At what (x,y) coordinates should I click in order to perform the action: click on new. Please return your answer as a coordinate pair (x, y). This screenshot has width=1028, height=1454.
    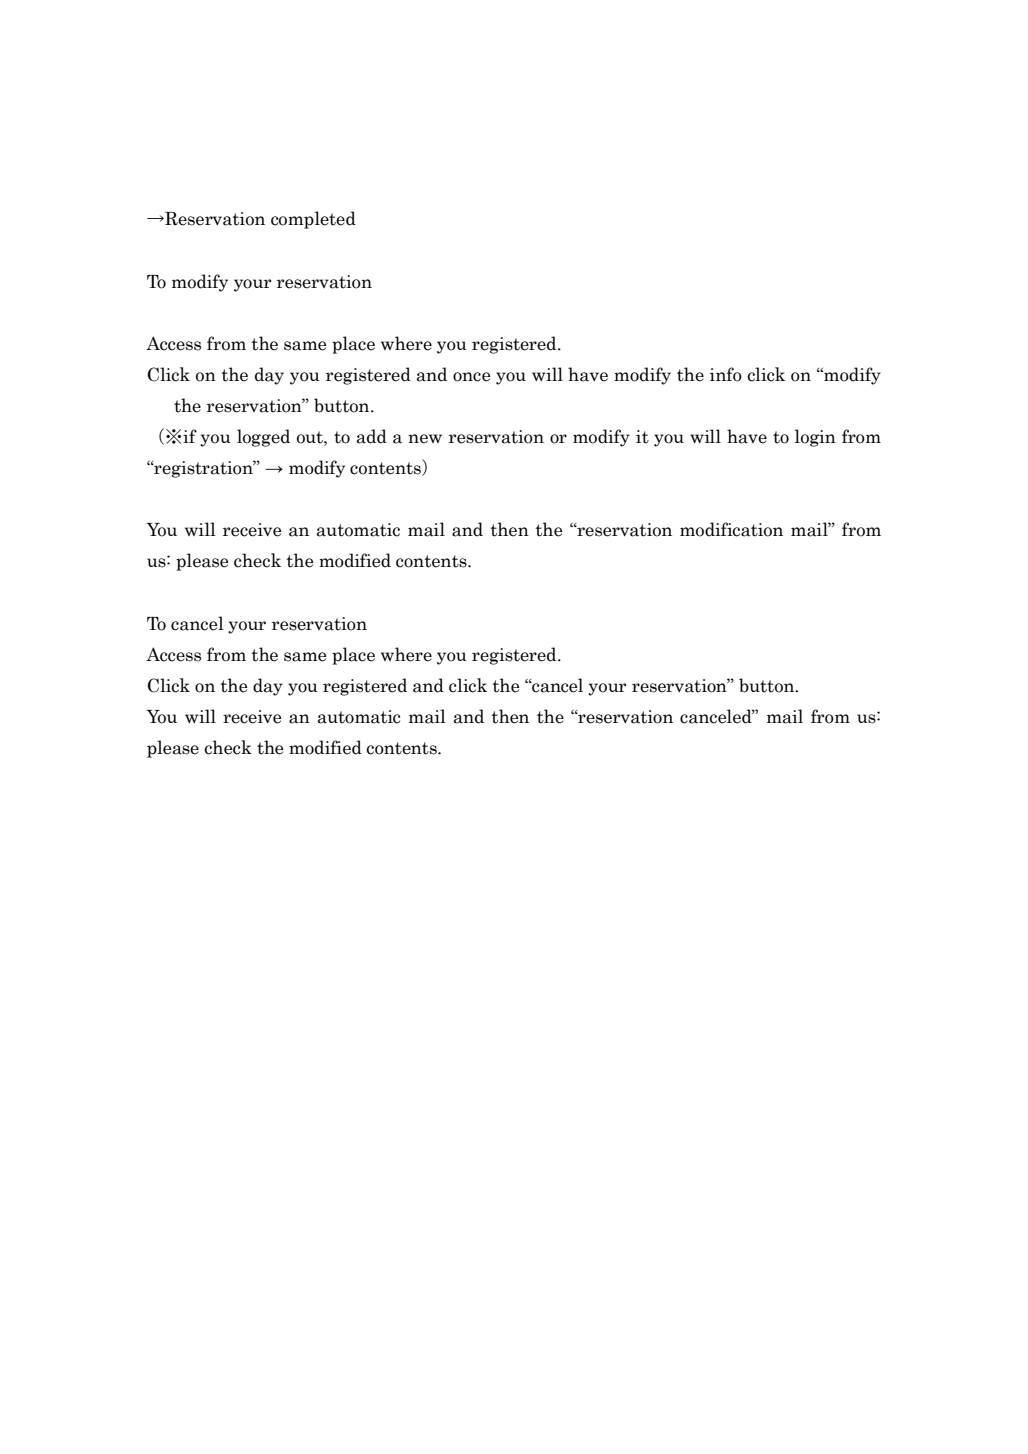
    Looking at the image, I should click on (425, 439).
